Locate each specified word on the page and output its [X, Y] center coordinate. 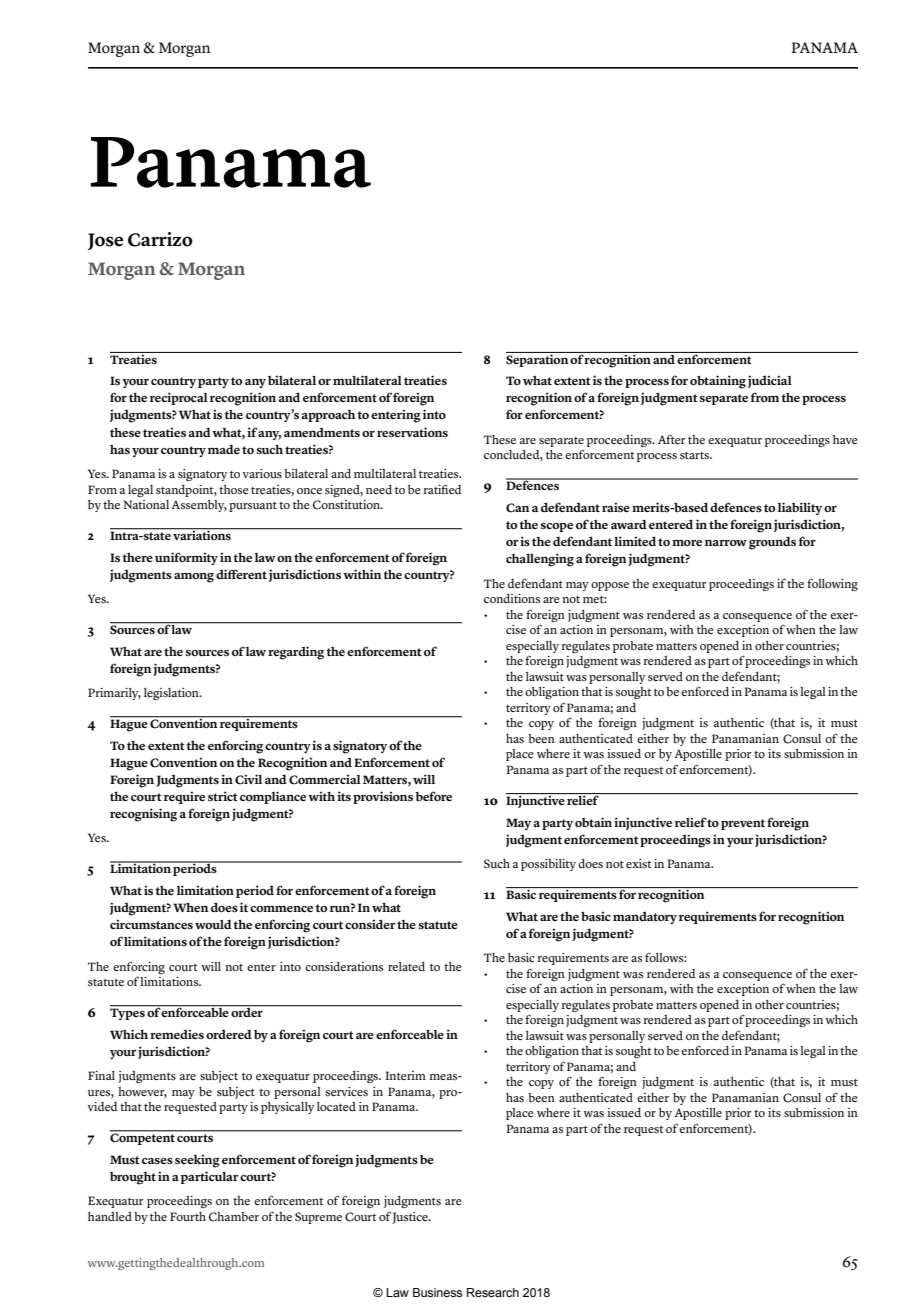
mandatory [645, 918]
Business [437, 1292]
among [194, 578]
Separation [538, 359]
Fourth [188, 1216]
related [406, 966]
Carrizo [160, 239]
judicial [770, 381]
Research [493, 1292]
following [832, 584]
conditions [512, 599]
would [213, 924]
